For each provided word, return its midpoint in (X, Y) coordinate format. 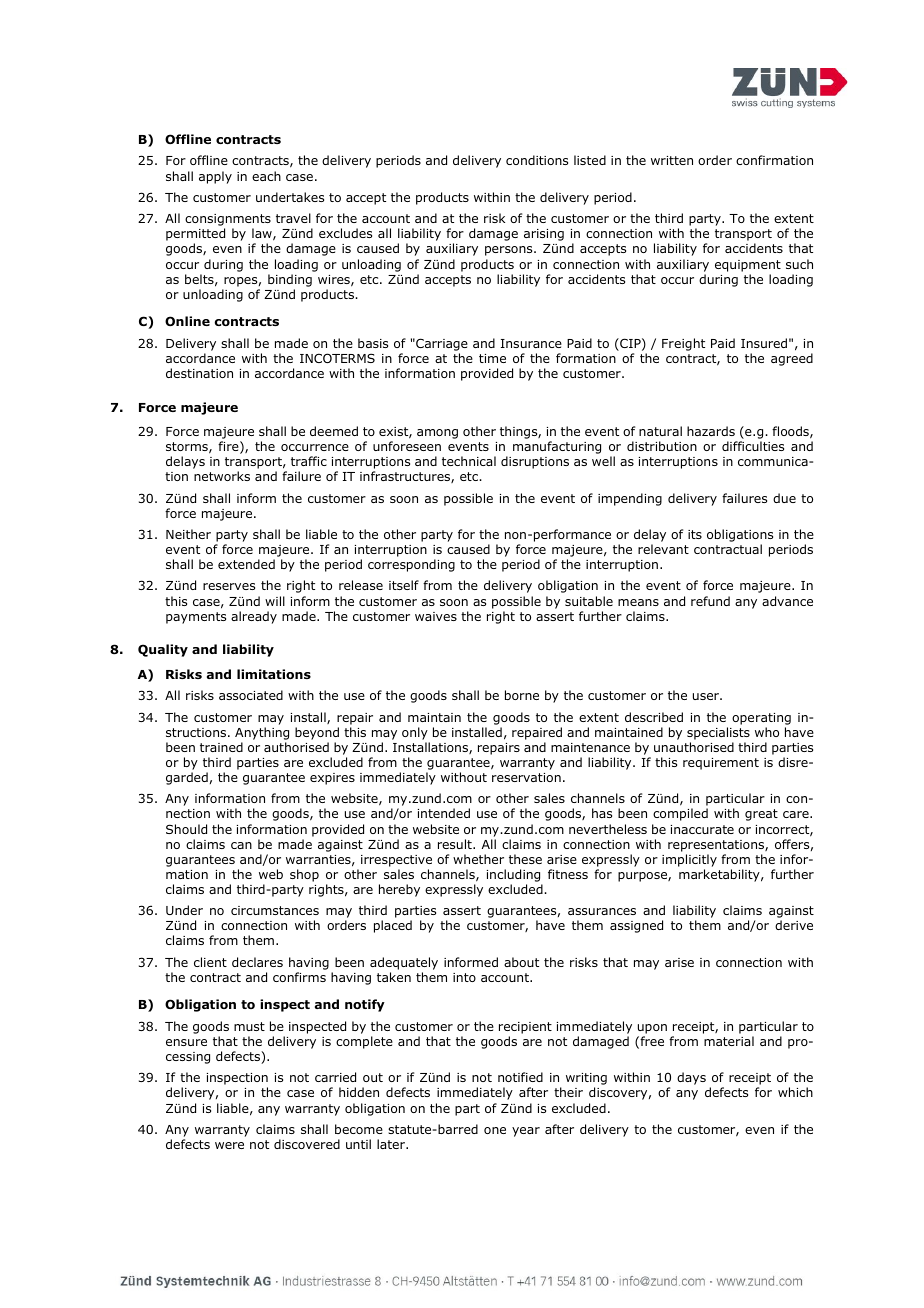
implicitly (689, 860)
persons (510, 251)
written (672, 160)
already (254, 617)
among (437, 434)
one (495, 1130)
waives (436, 616)
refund (710, 601)
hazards (711, 431)
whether (478, 859)
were (229, 1145)
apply (215, 177)
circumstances (275, 910)
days (691, 1078)
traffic (309, 461)
